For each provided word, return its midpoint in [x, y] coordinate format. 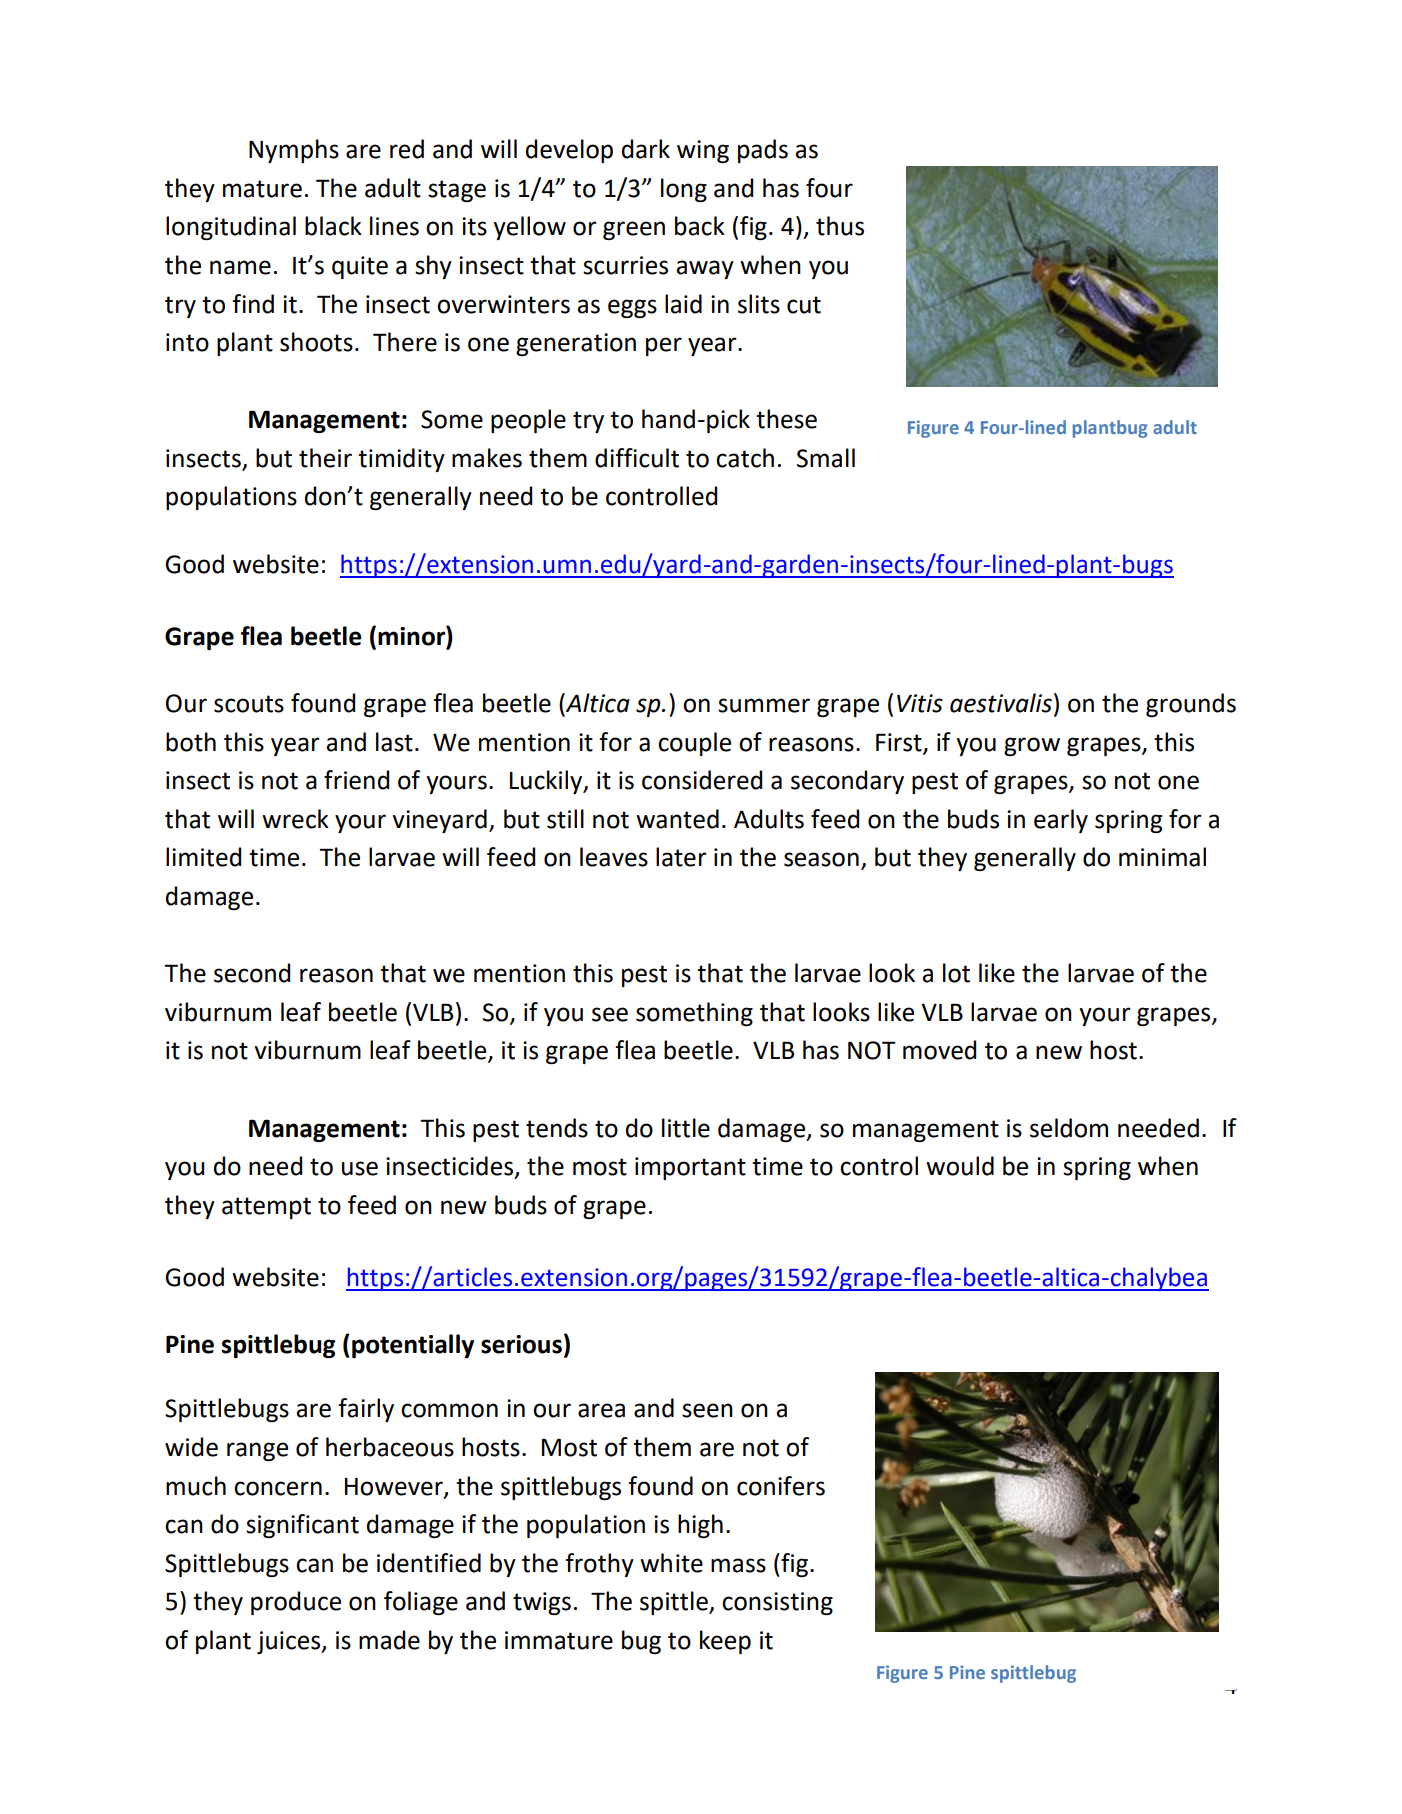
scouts [249, 704]
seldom [1069, 1128]
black [333, 226]
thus [840, 226]
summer [764, 705]
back [700, 226]
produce [296, 1603]
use [360, 1168]
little [686, 1128]
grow [1032, 746]
